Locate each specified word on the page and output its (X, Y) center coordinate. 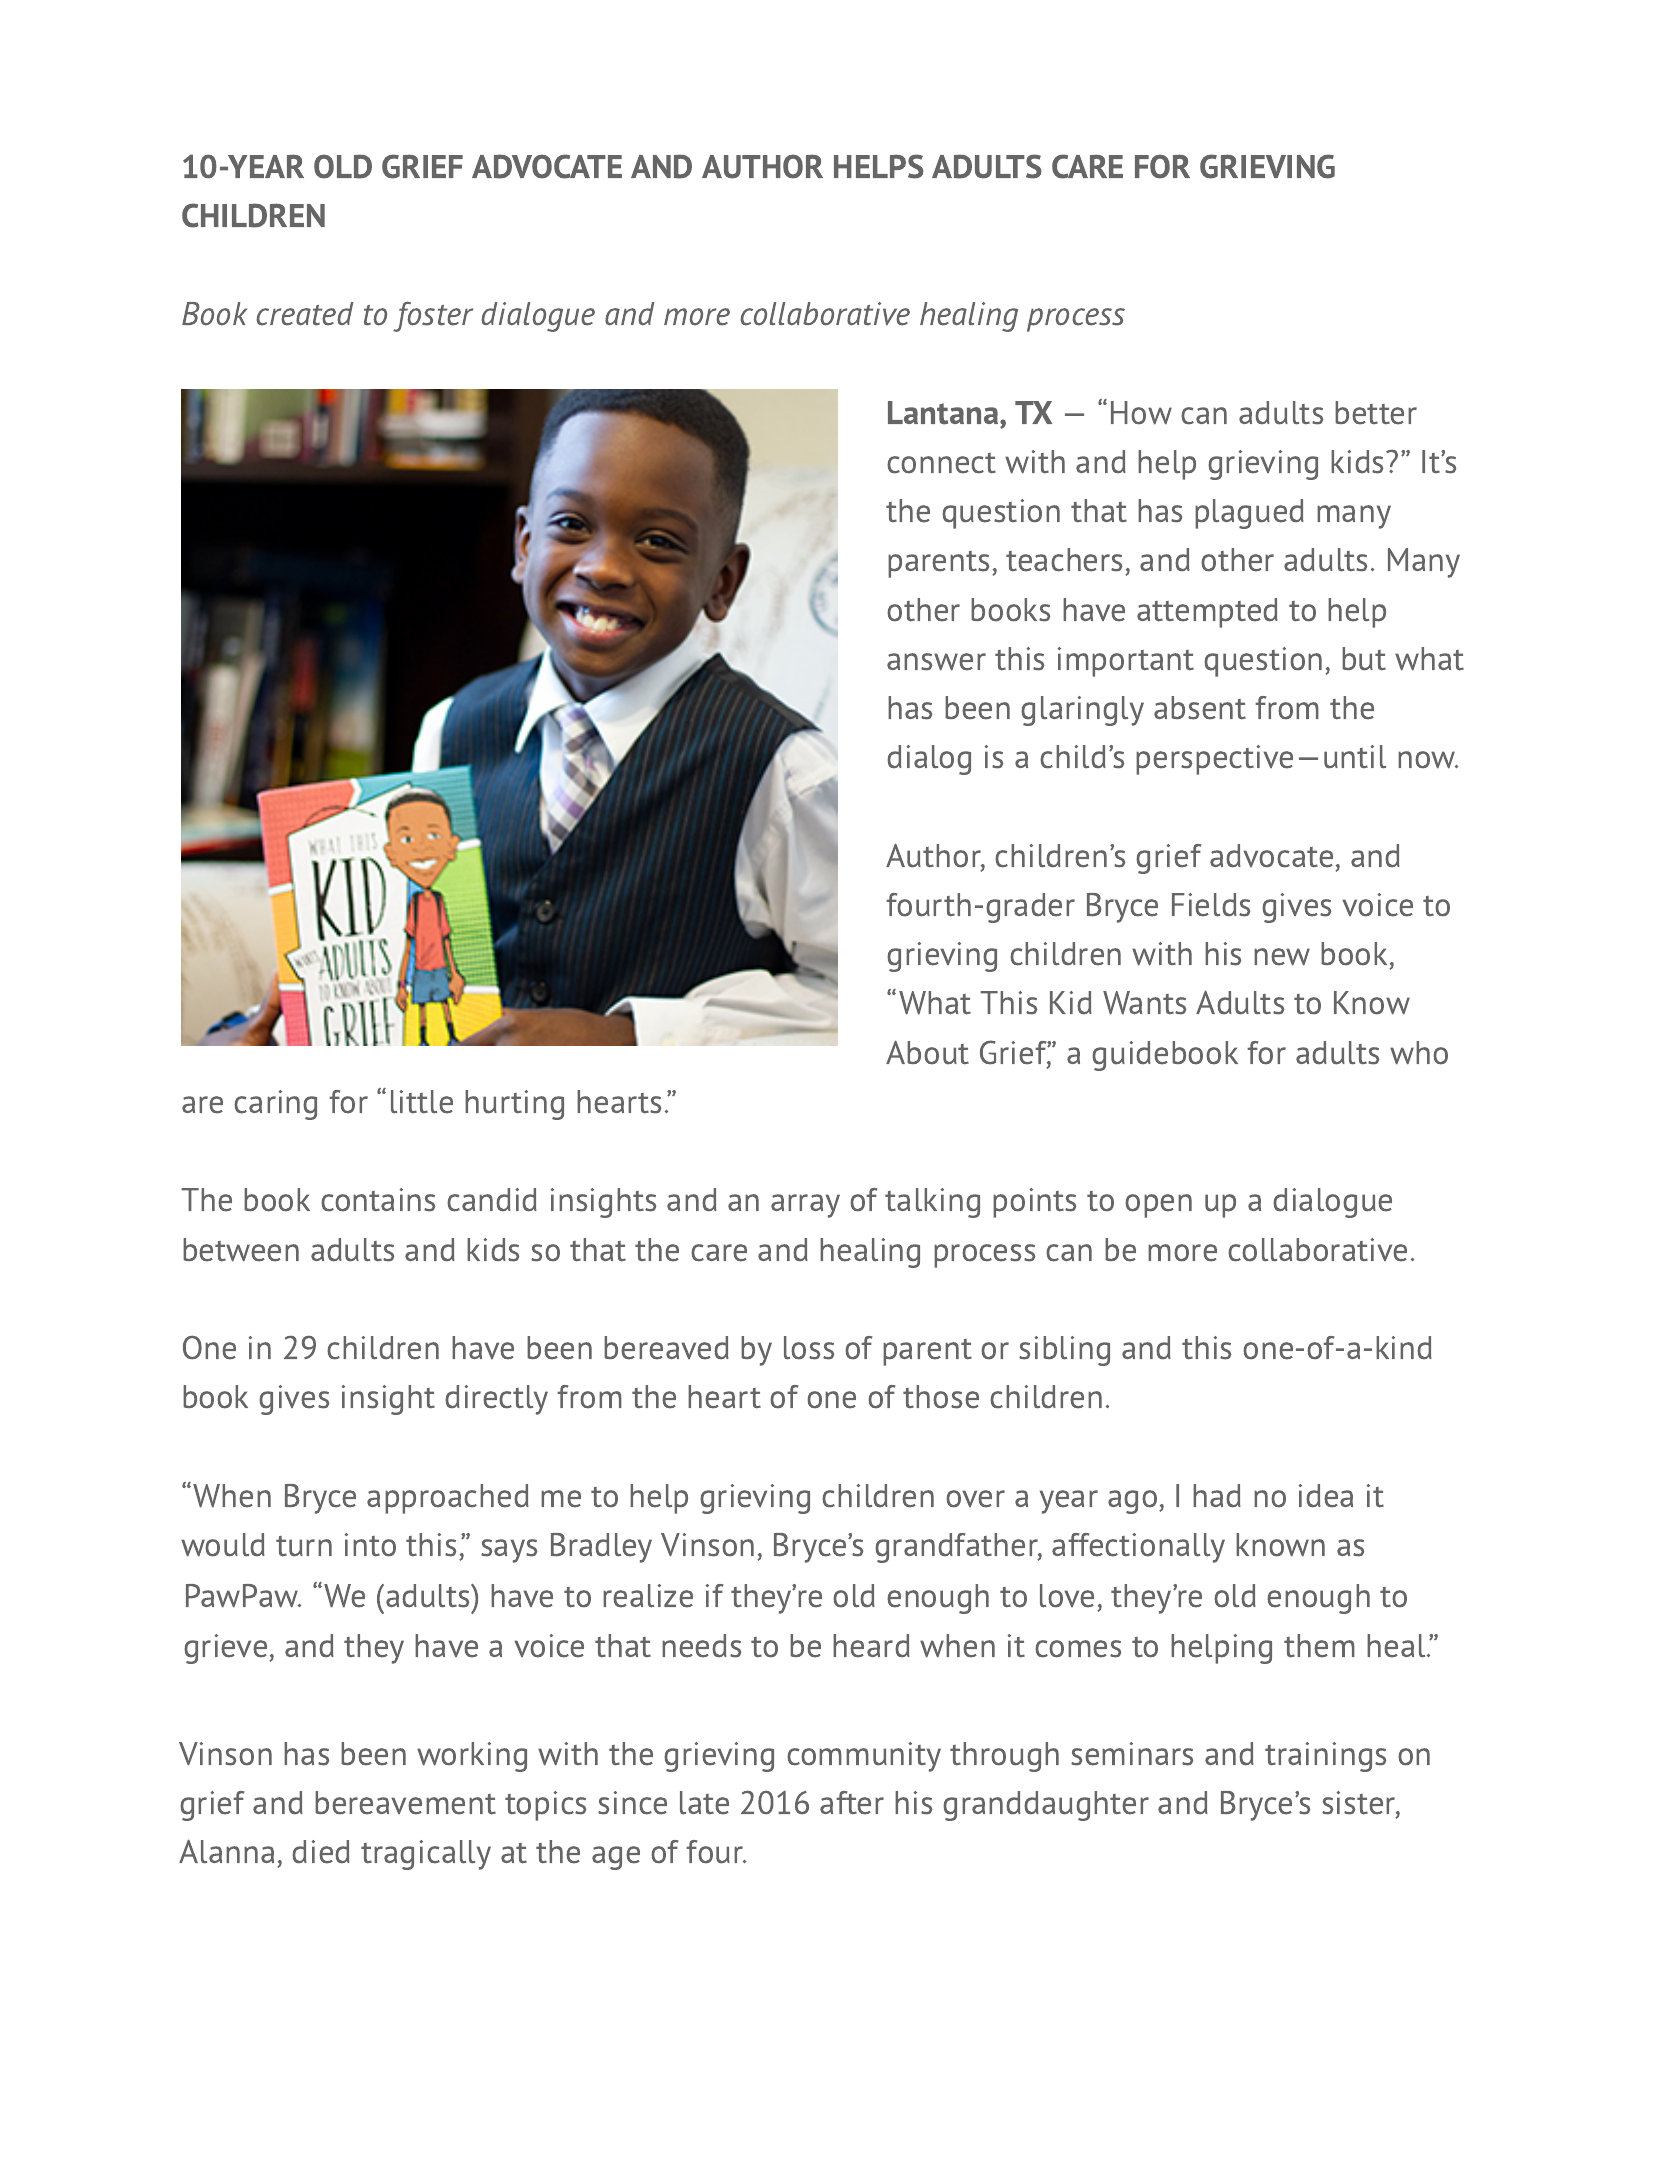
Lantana (944, 413)
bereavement (405, 1803)
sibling (1064, 1351)
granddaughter (1046, 1806)
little (422, 1102)
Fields (1211, 905)
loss (809, 1348)
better (1376, 413)
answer (936, 662)
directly (496, 1400)
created (305, 314)
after (852, 1803)
